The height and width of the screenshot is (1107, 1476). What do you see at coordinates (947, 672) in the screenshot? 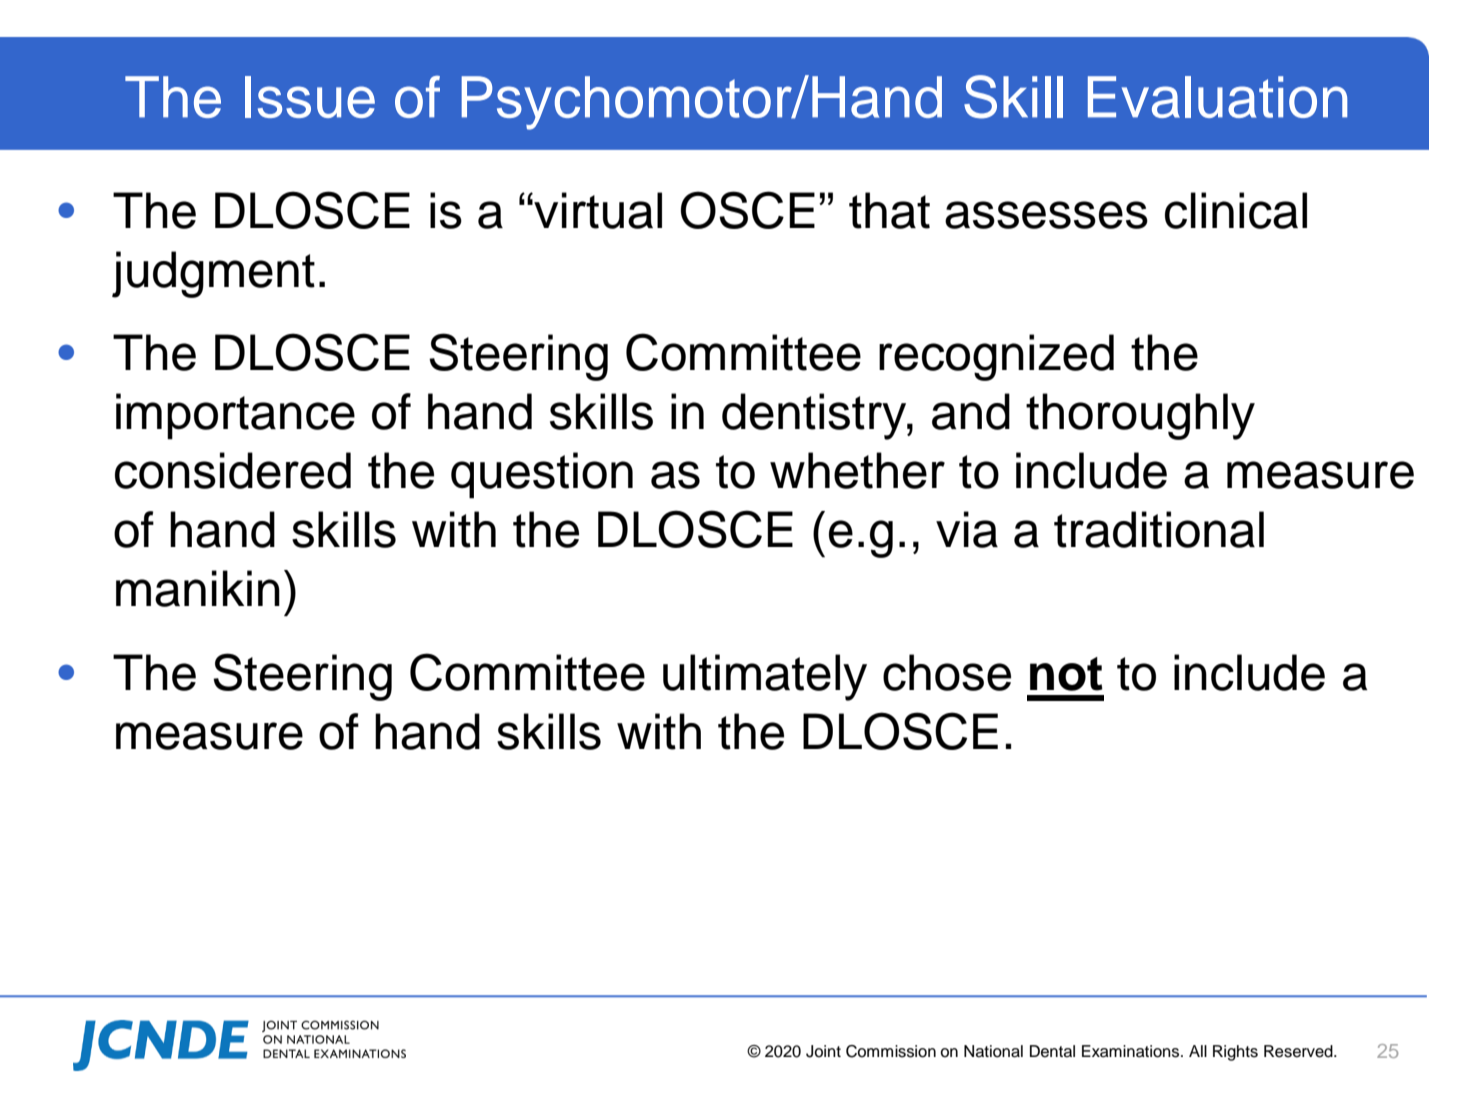
I see `chose` at bounding box center [947, 672].
